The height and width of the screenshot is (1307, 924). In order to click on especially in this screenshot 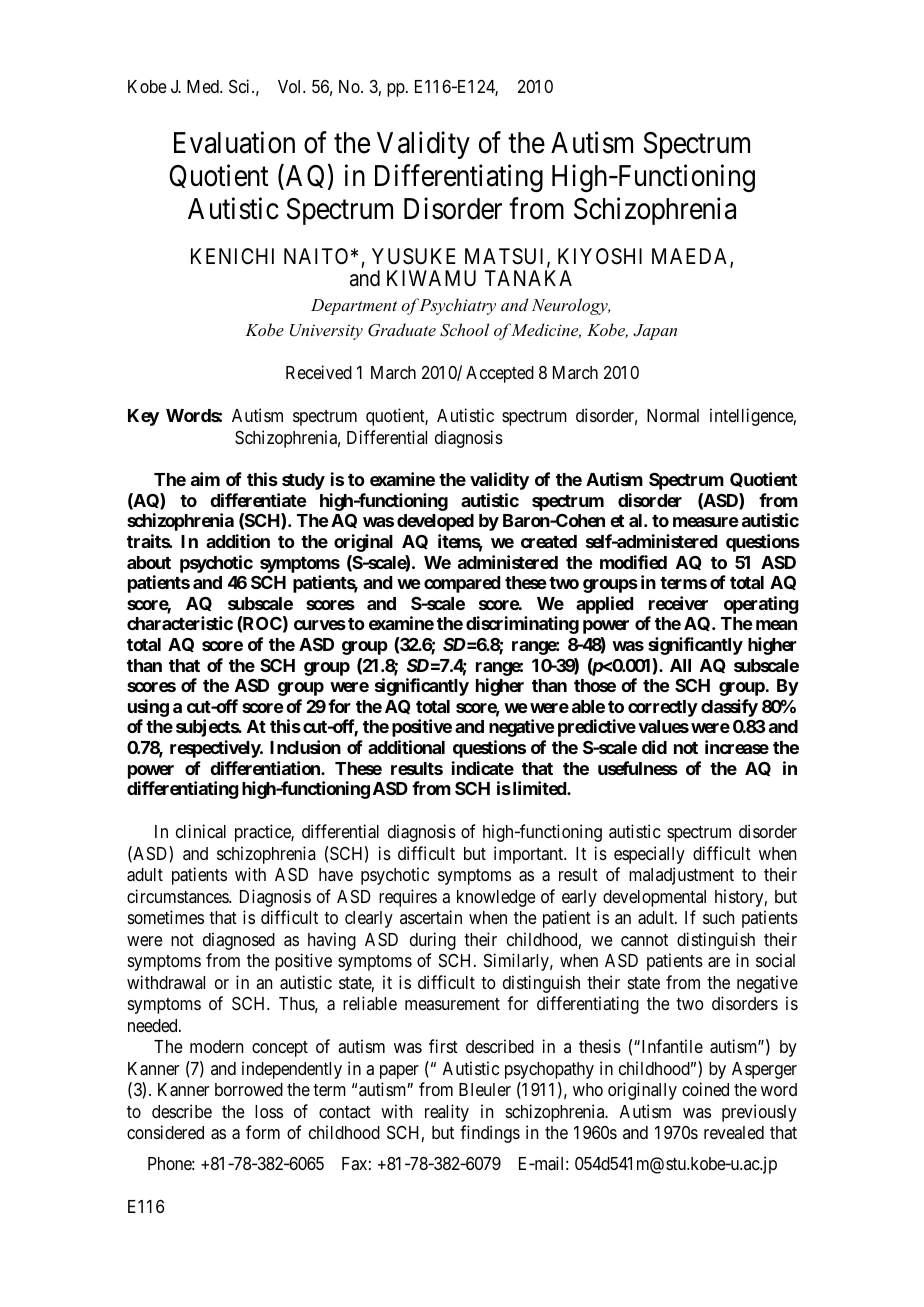, I will do `click(649, 855)`.
